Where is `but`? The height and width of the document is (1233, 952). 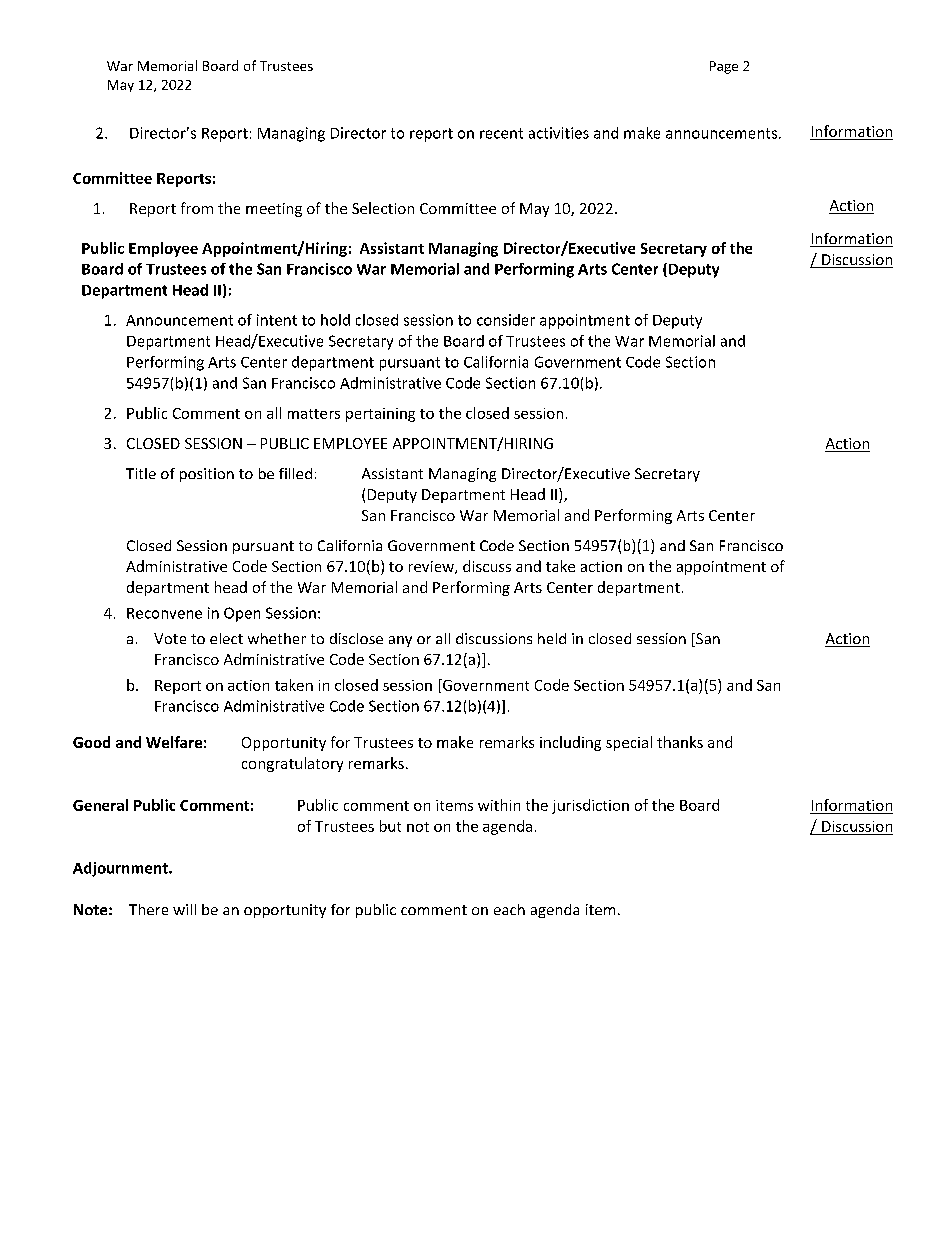
but is located at coordinates (390, 826).
